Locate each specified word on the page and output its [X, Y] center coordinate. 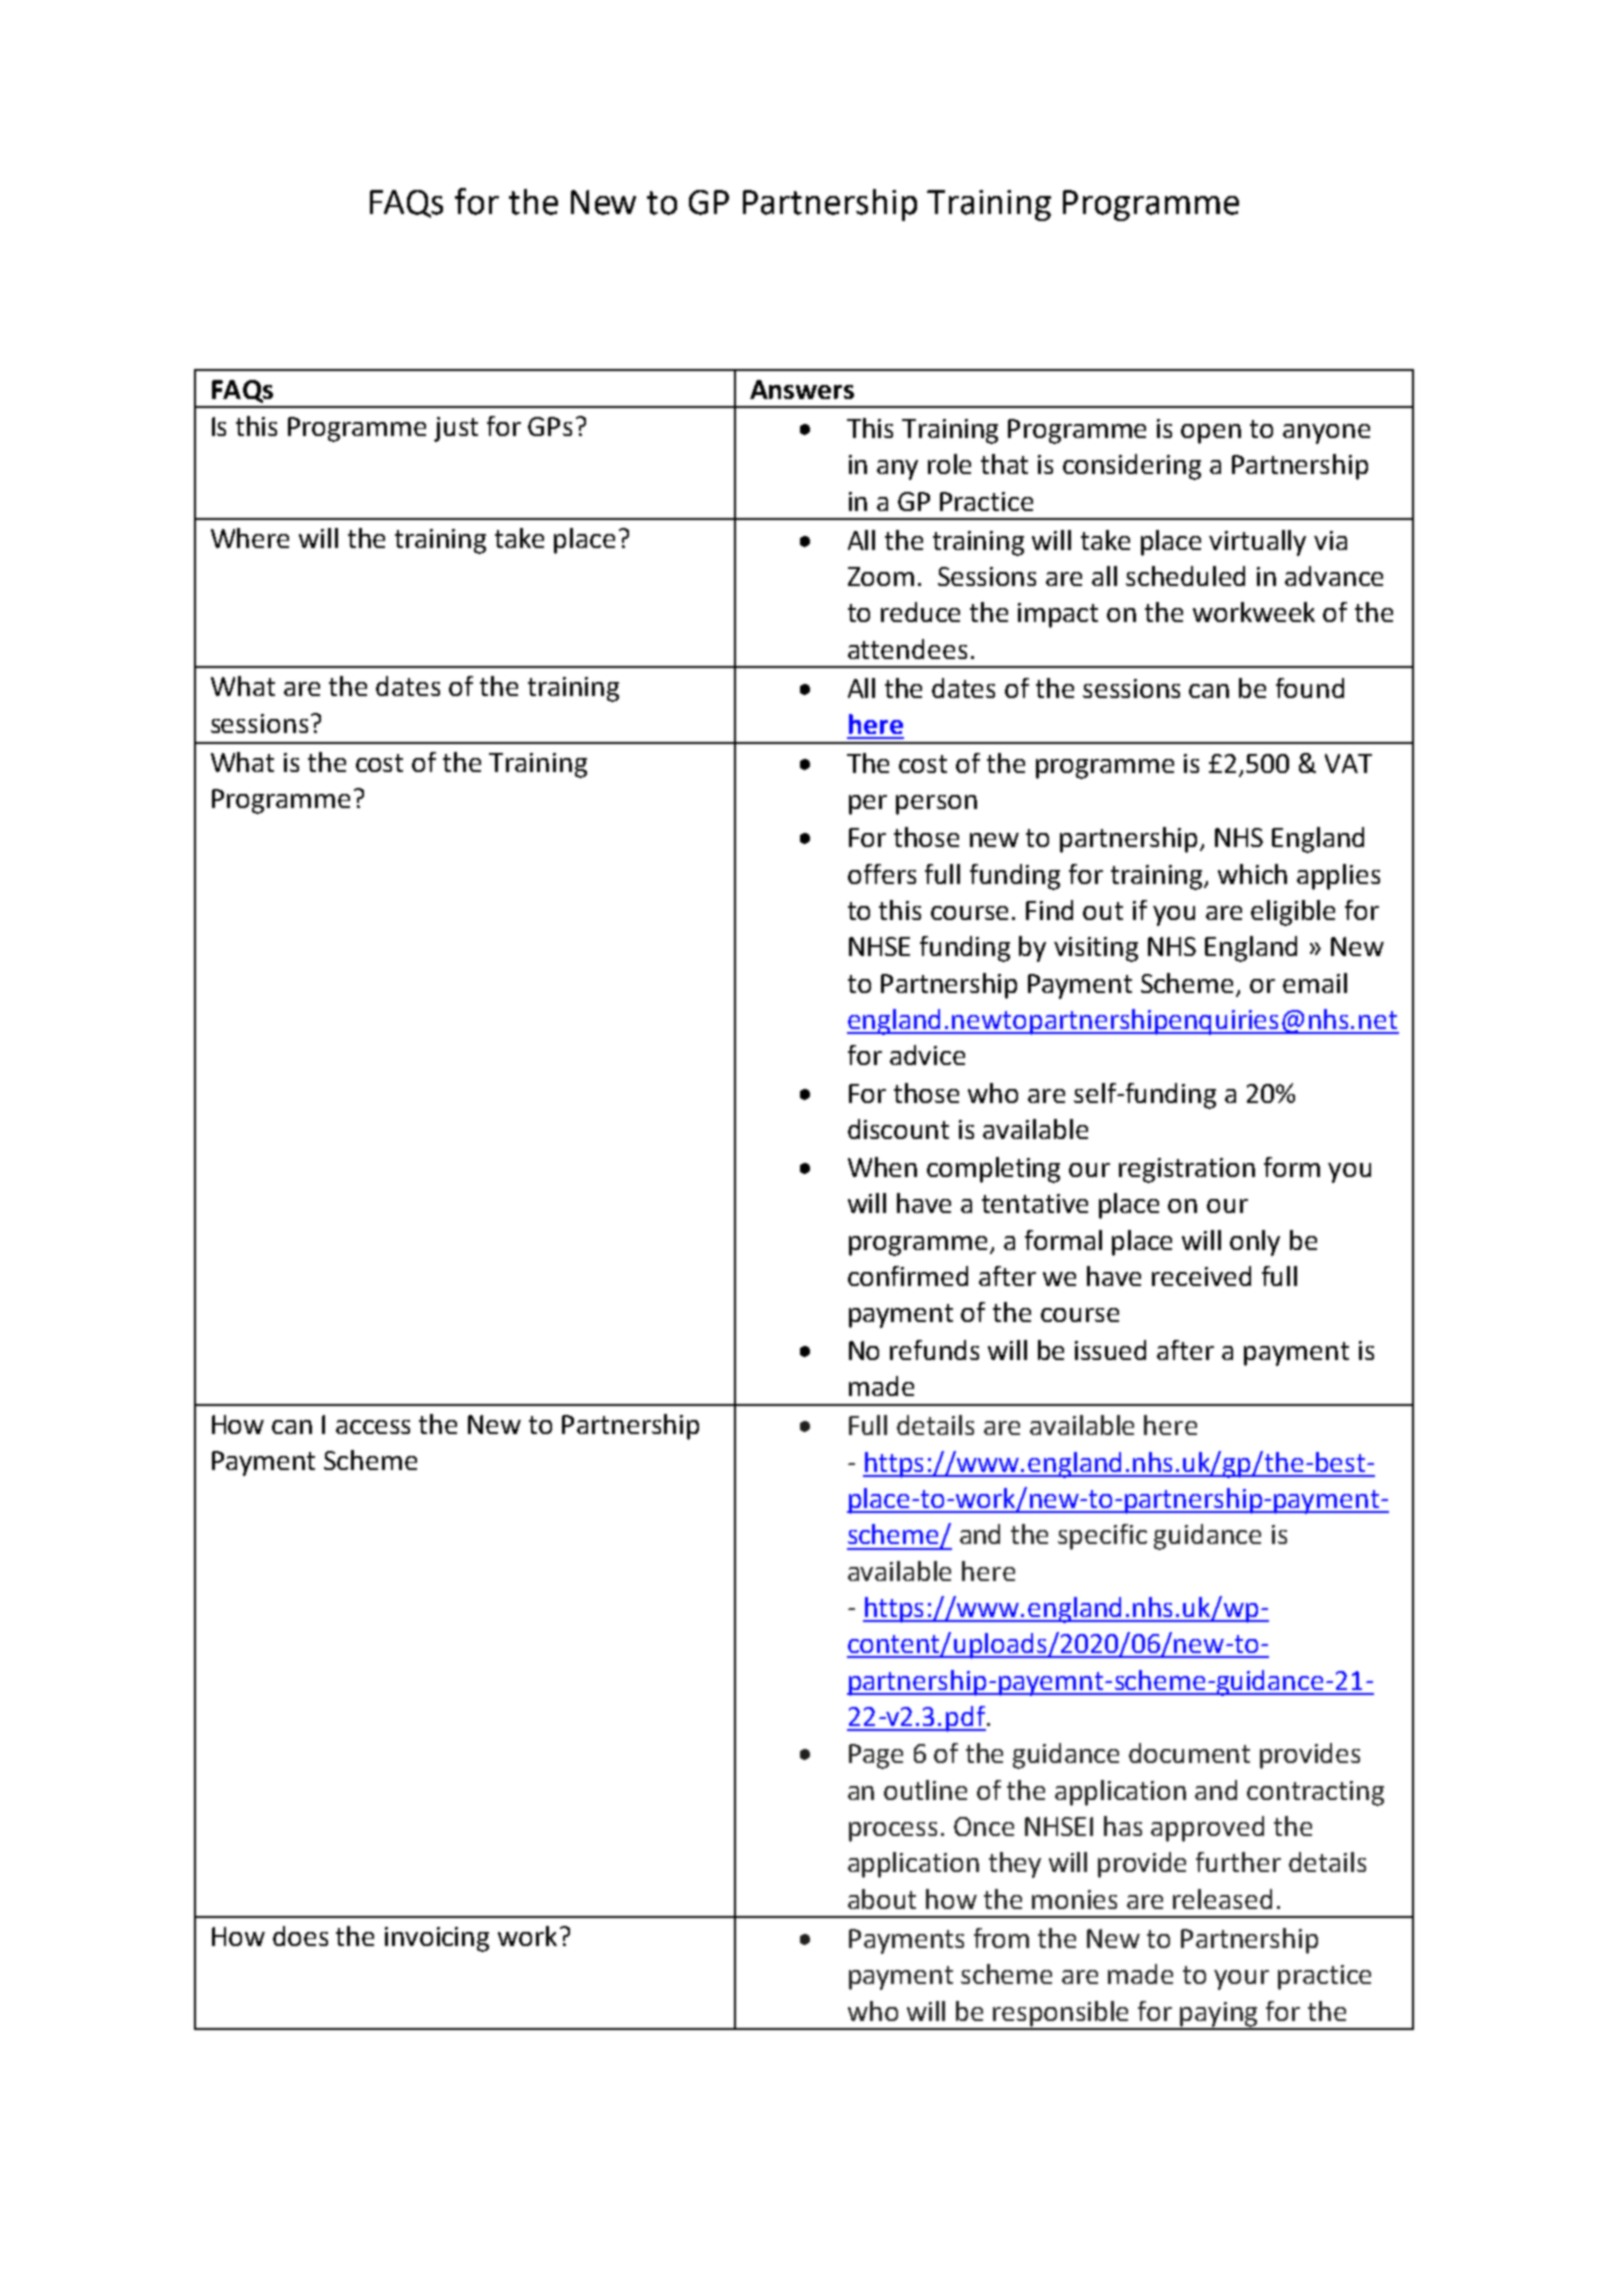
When [882, 1167]
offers [882, 874]
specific [1102, 1537]
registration [1187, 1170]
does [300, 1936]
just [456, 429]
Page [876, 1756]
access [373, 1427]
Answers [802, 389]
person [936, 805]
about [882, 1899]
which [1252, 874]
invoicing [437, 1939]
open [1211, 434]
